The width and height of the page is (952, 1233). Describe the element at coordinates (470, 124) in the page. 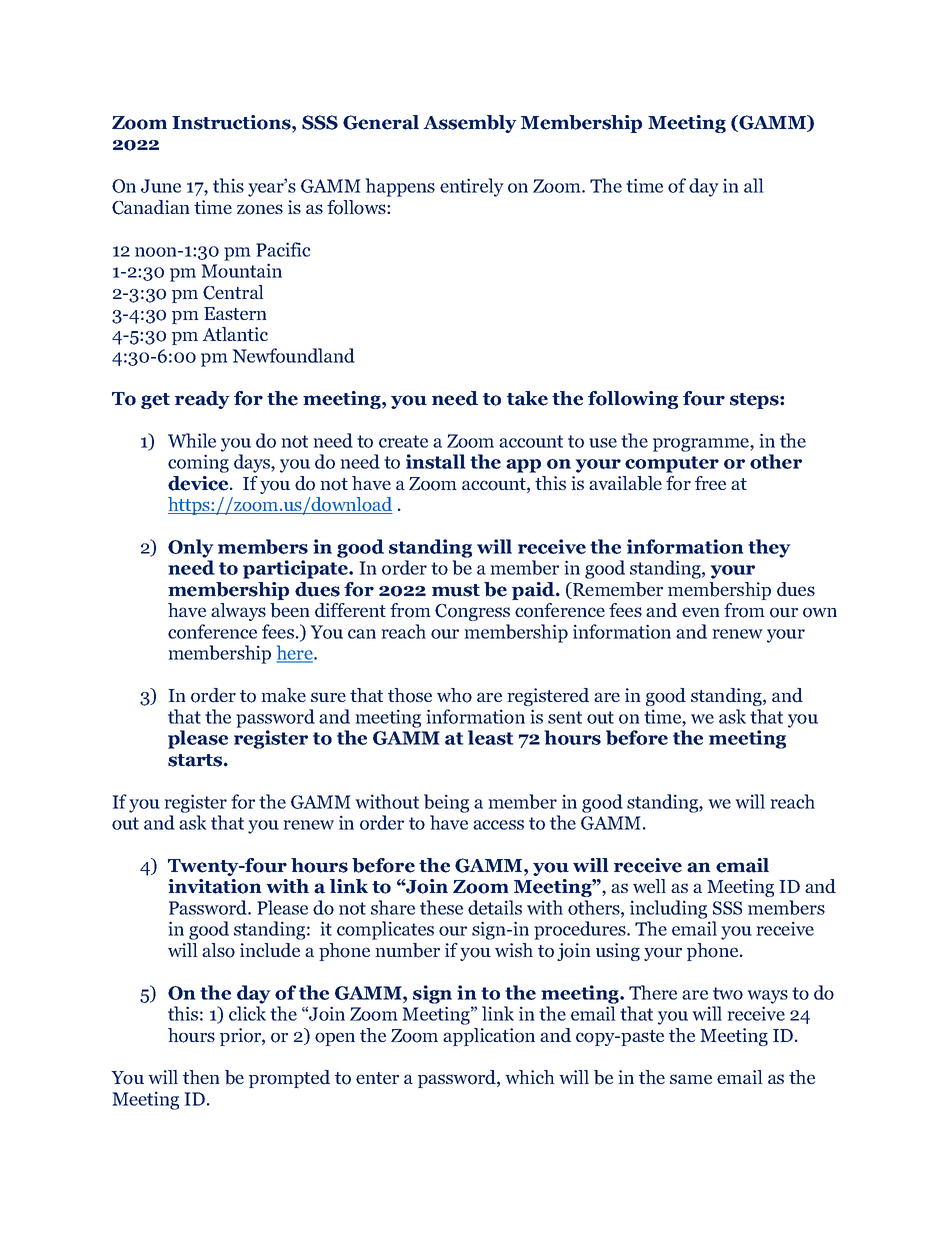

I see `Assembly` at that location.
